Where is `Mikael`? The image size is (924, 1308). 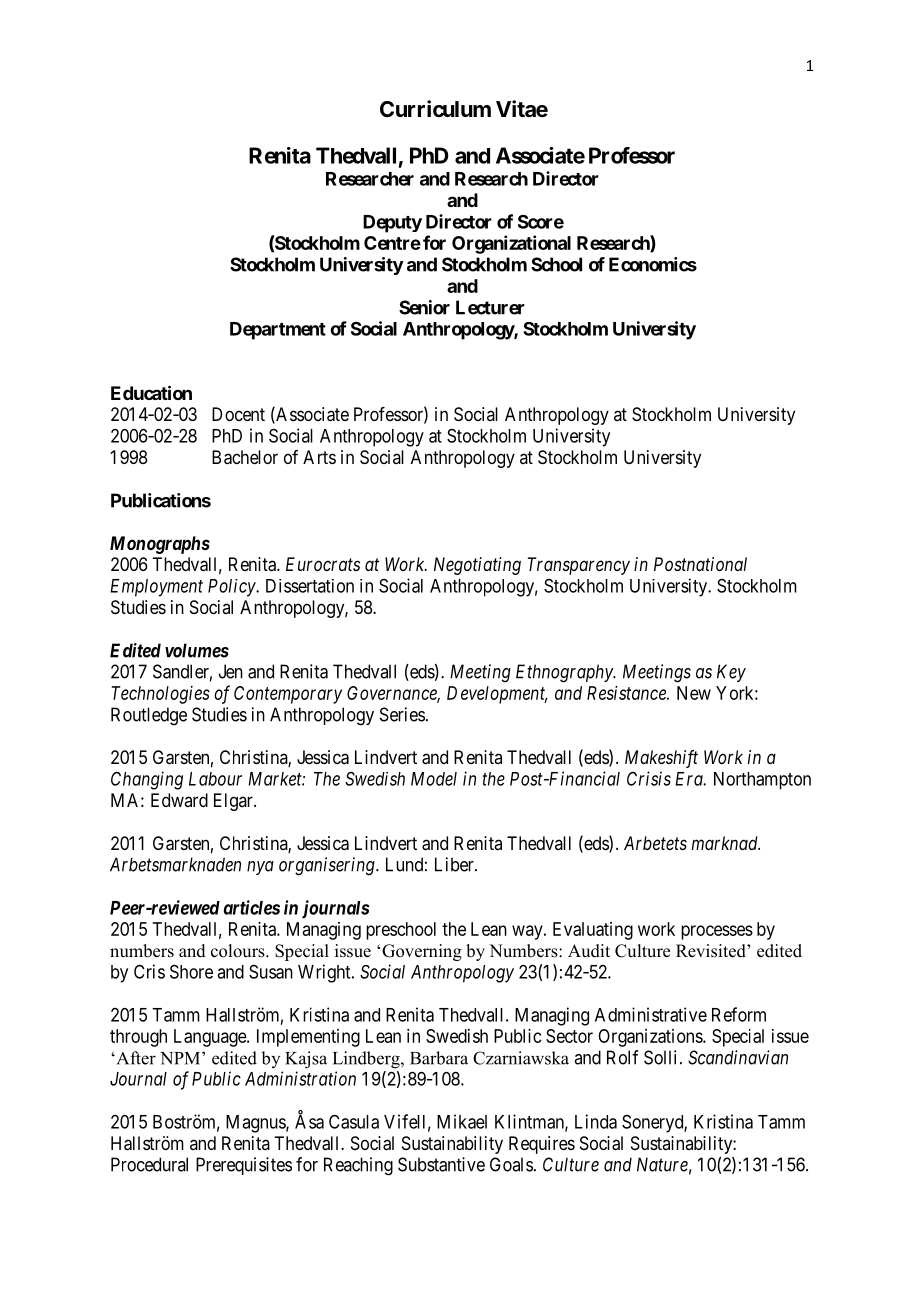
Mikael is located at coordinates (462, 1121).
